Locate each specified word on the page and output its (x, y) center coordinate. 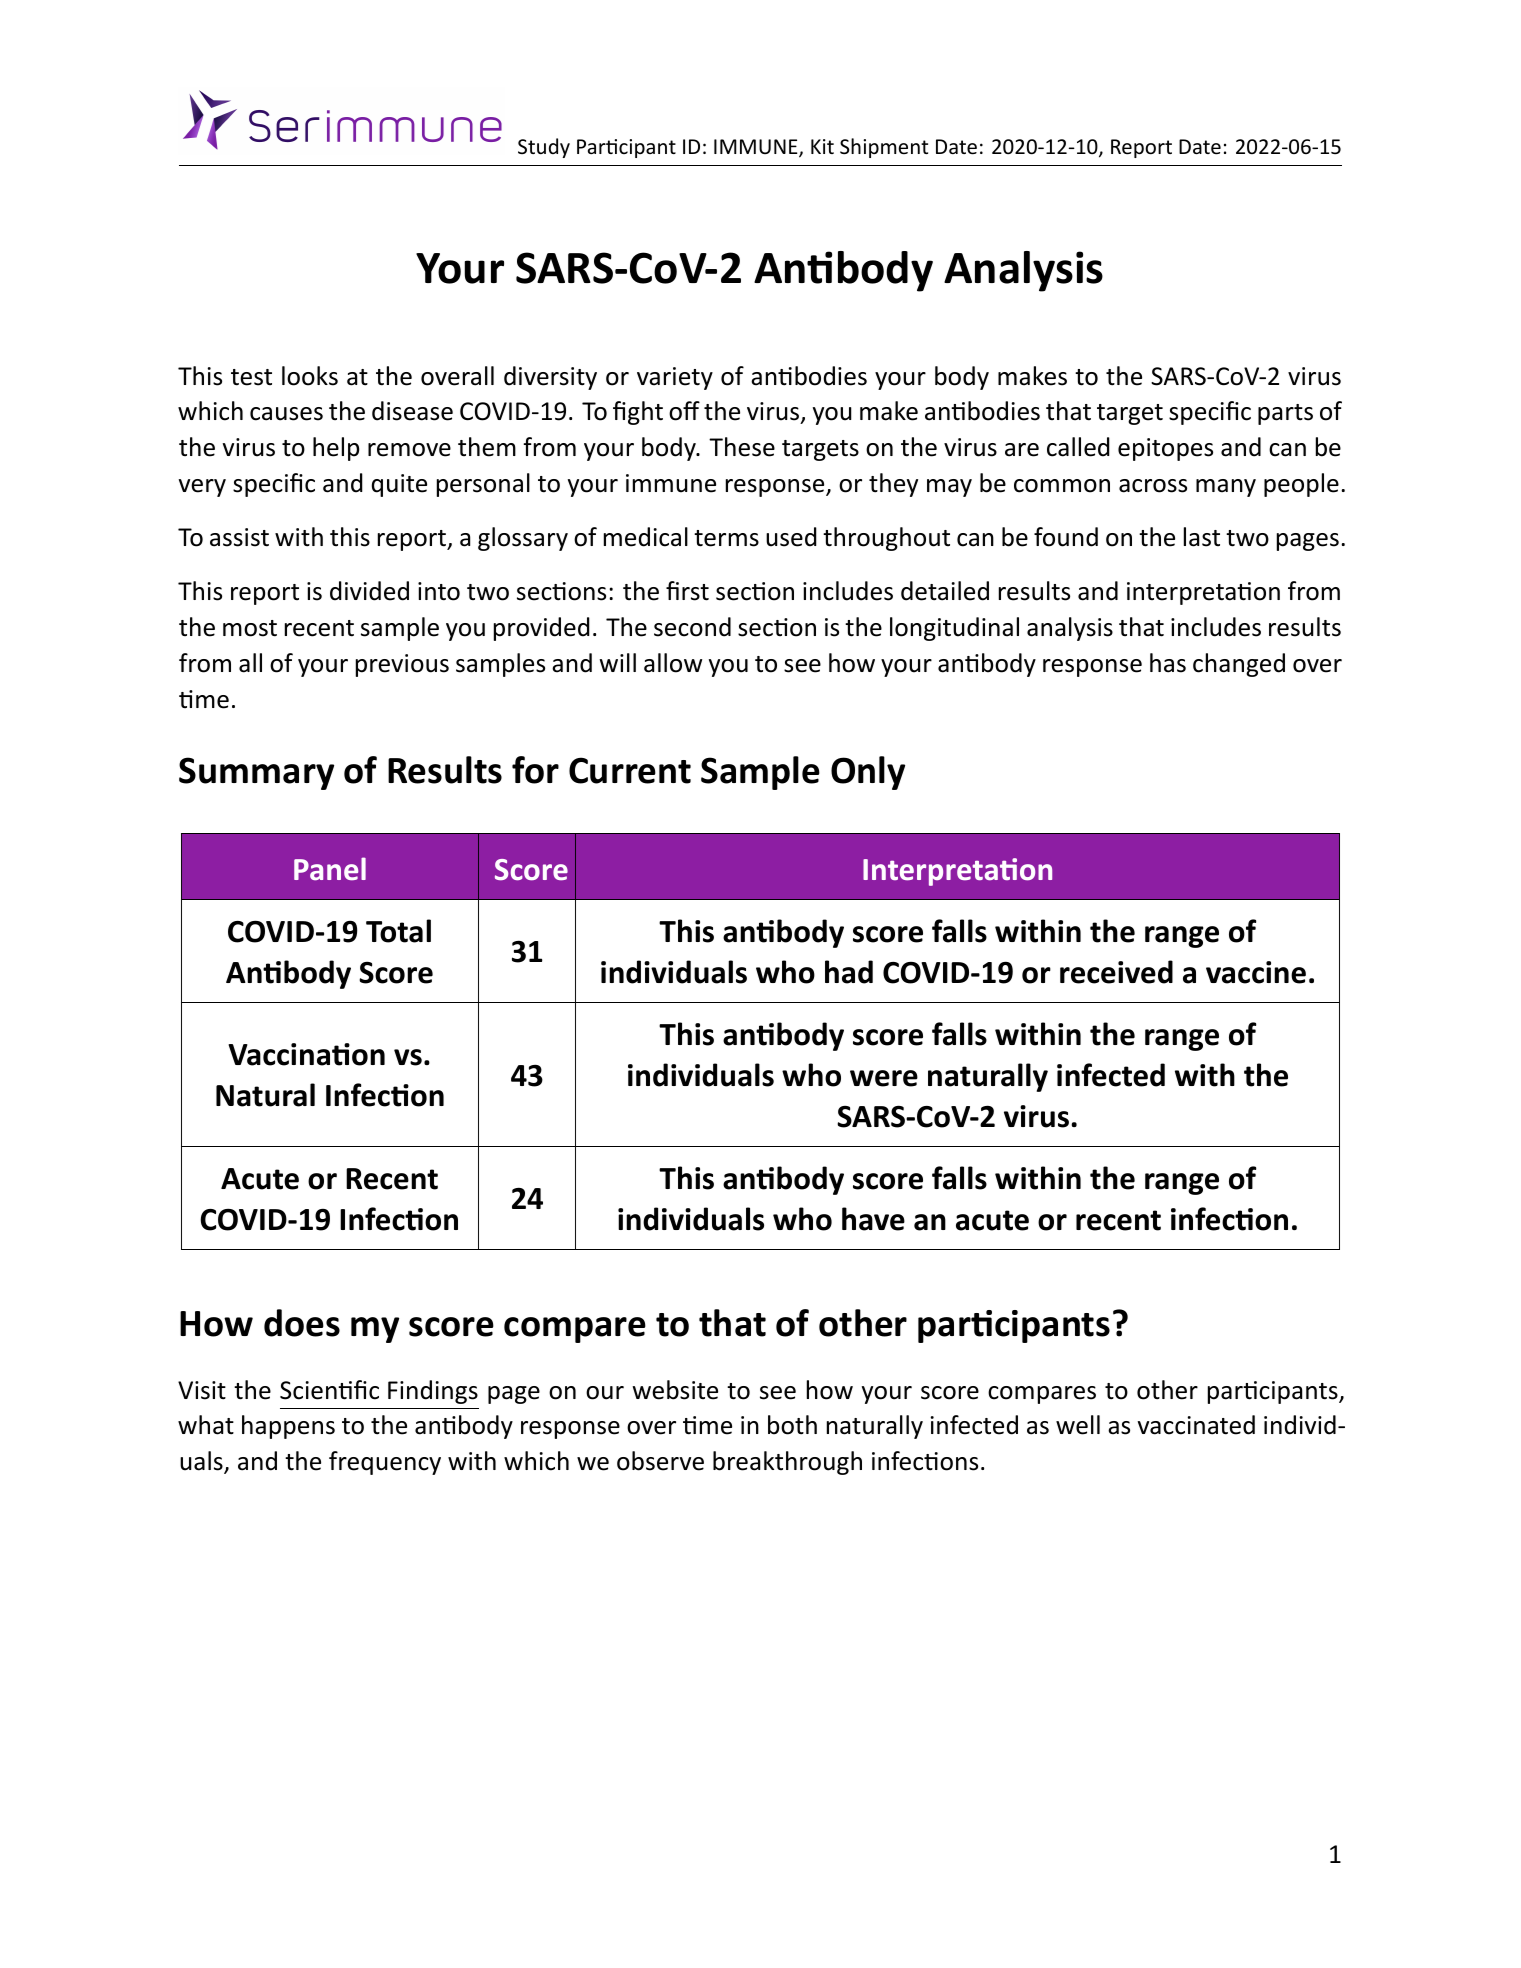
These (742, 447)
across (1153, 486)
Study (544, 148)
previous (402, 665)
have (873, 1219)
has (1168, 663)
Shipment (884, 148)
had (849, 972)
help (336, 449)
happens (288, 1427)
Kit (822, 146)
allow (673, 663)
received (1116, 972)
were (884, 1078)
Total (398, 931)
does (302, 1323)
